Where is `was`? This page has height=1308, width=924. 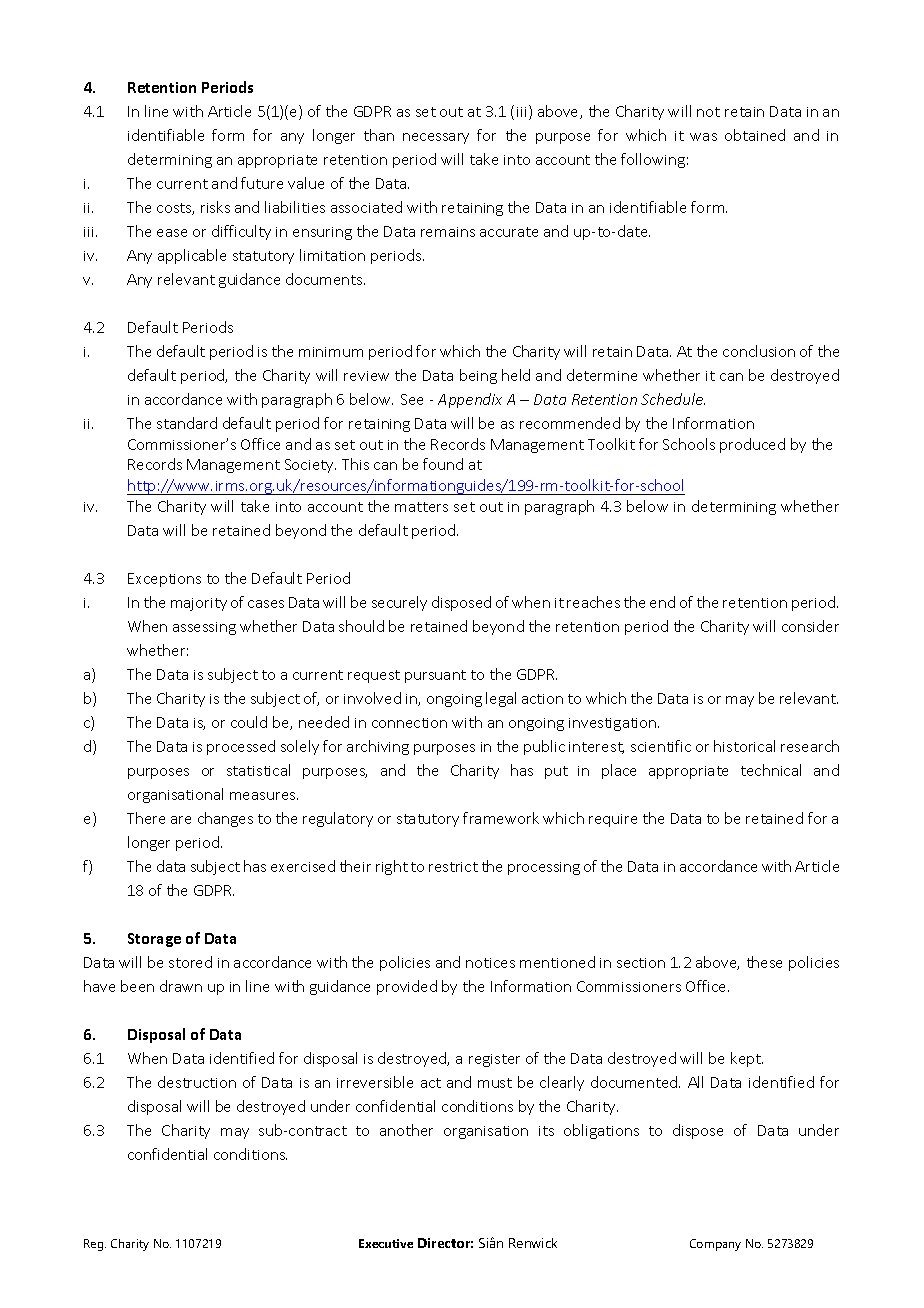
was is located at coordinates (703, 137).
